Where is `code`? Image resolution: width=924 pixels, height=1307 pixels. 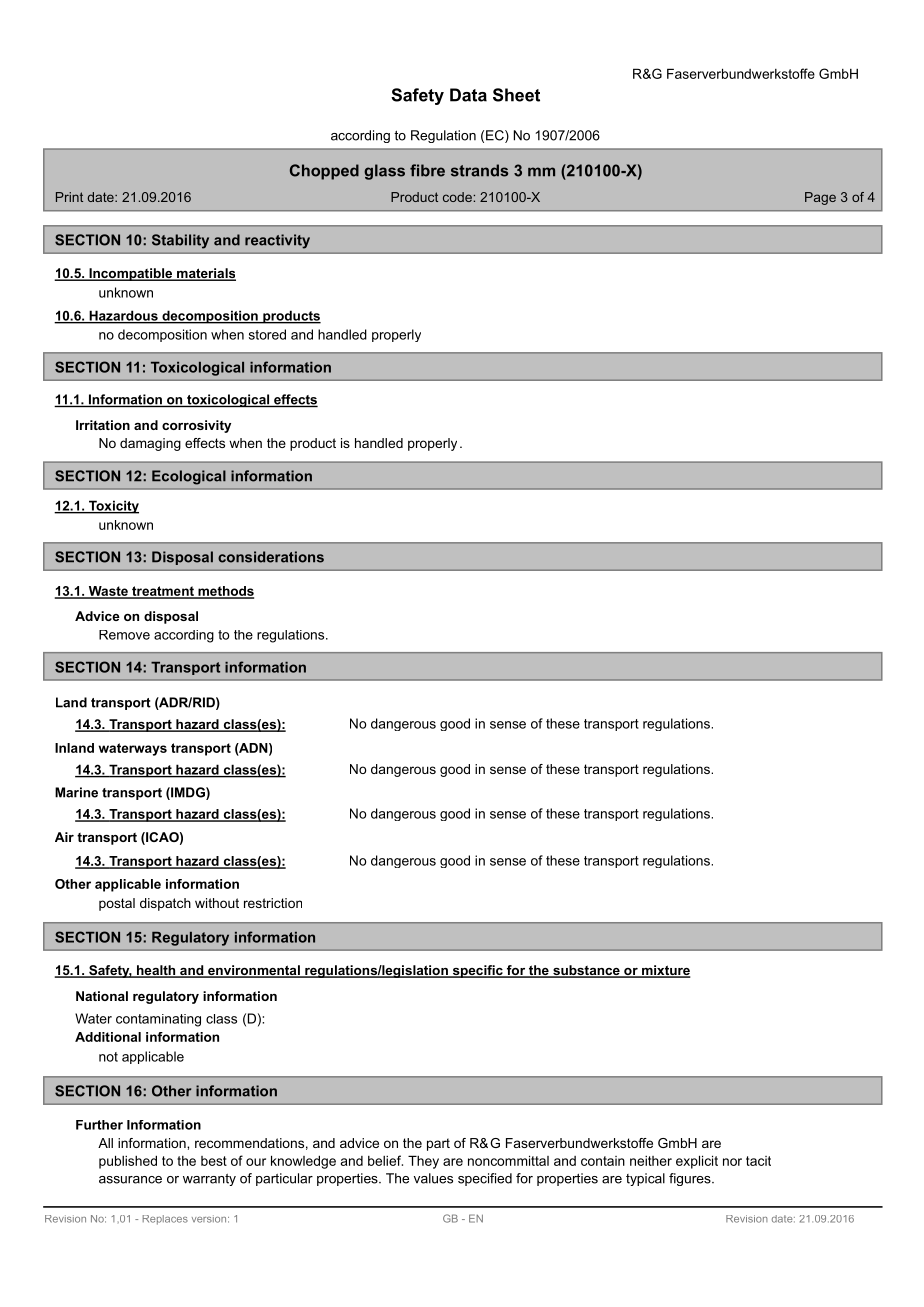 code is located at coordinates (457, 197).
